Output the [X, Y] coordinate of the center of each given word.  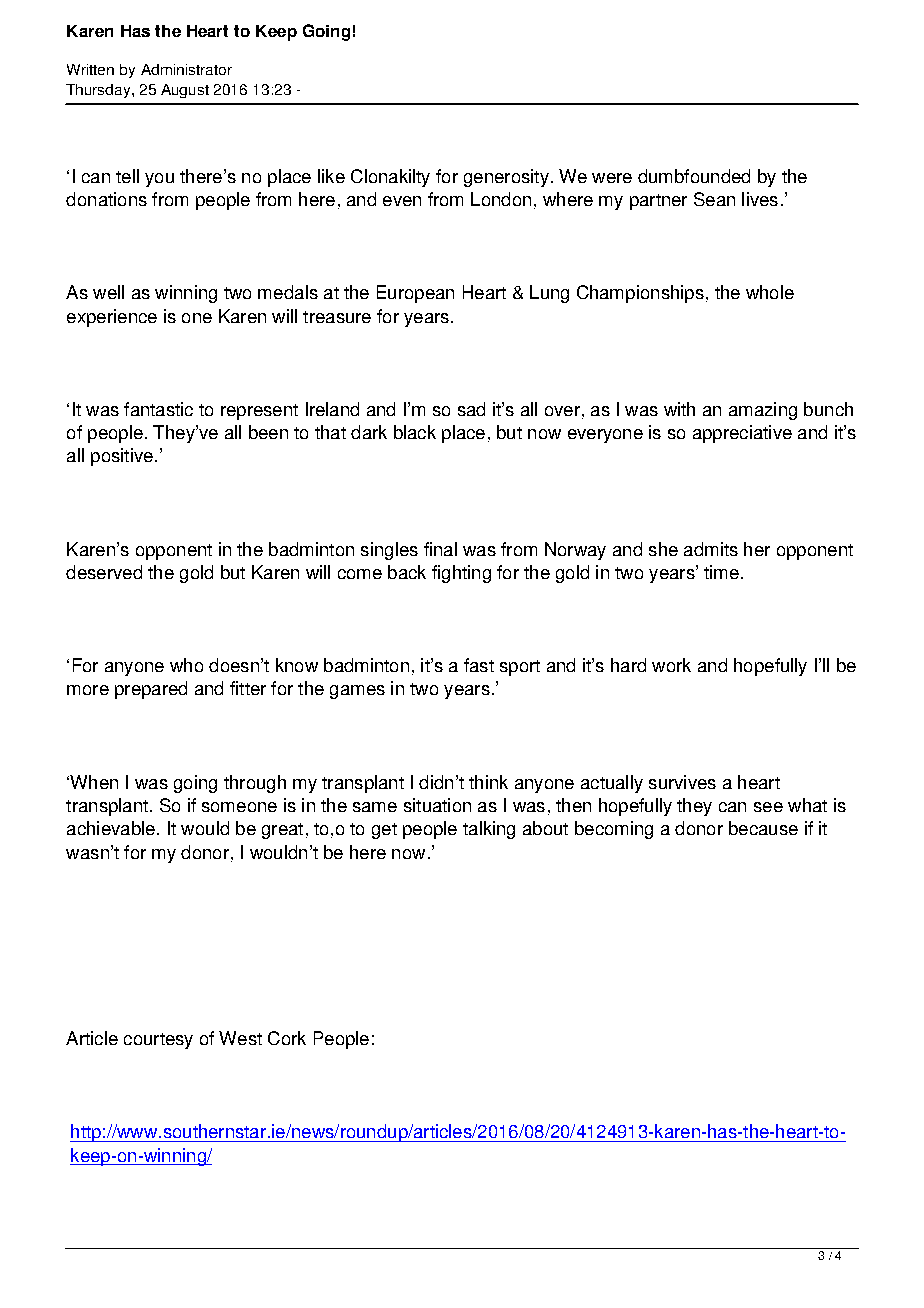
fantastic [158, 409]
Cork [287, 1038]
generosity [506, 178]
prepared [151, 690]
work [671, 665]
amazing [763, 411]
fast [479, 665]
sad [471, 409]
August [185, 91]
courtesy [158, 1041]
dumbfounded [694, 176]
